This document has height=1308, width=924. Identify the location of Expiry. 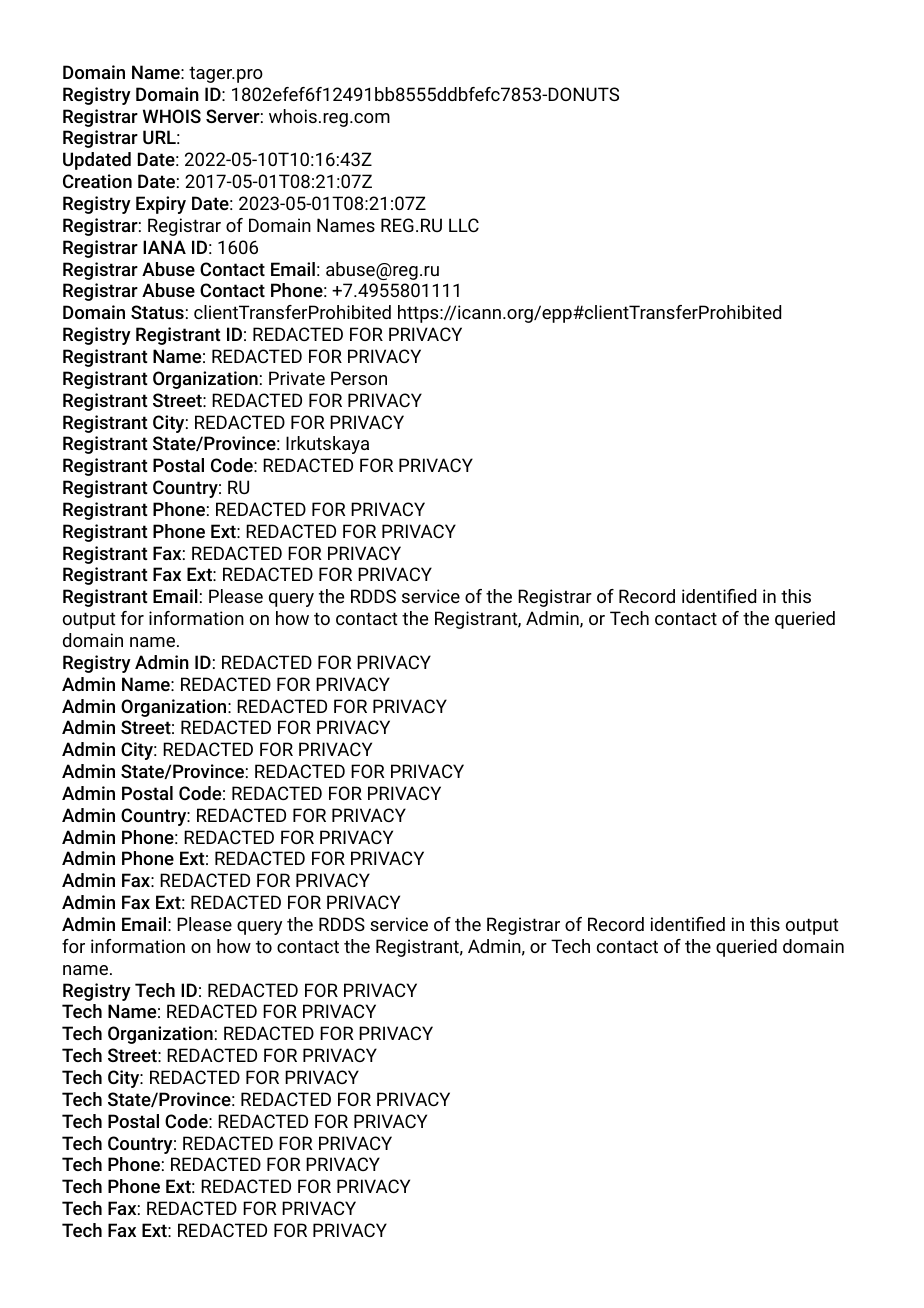
(161, 205).
